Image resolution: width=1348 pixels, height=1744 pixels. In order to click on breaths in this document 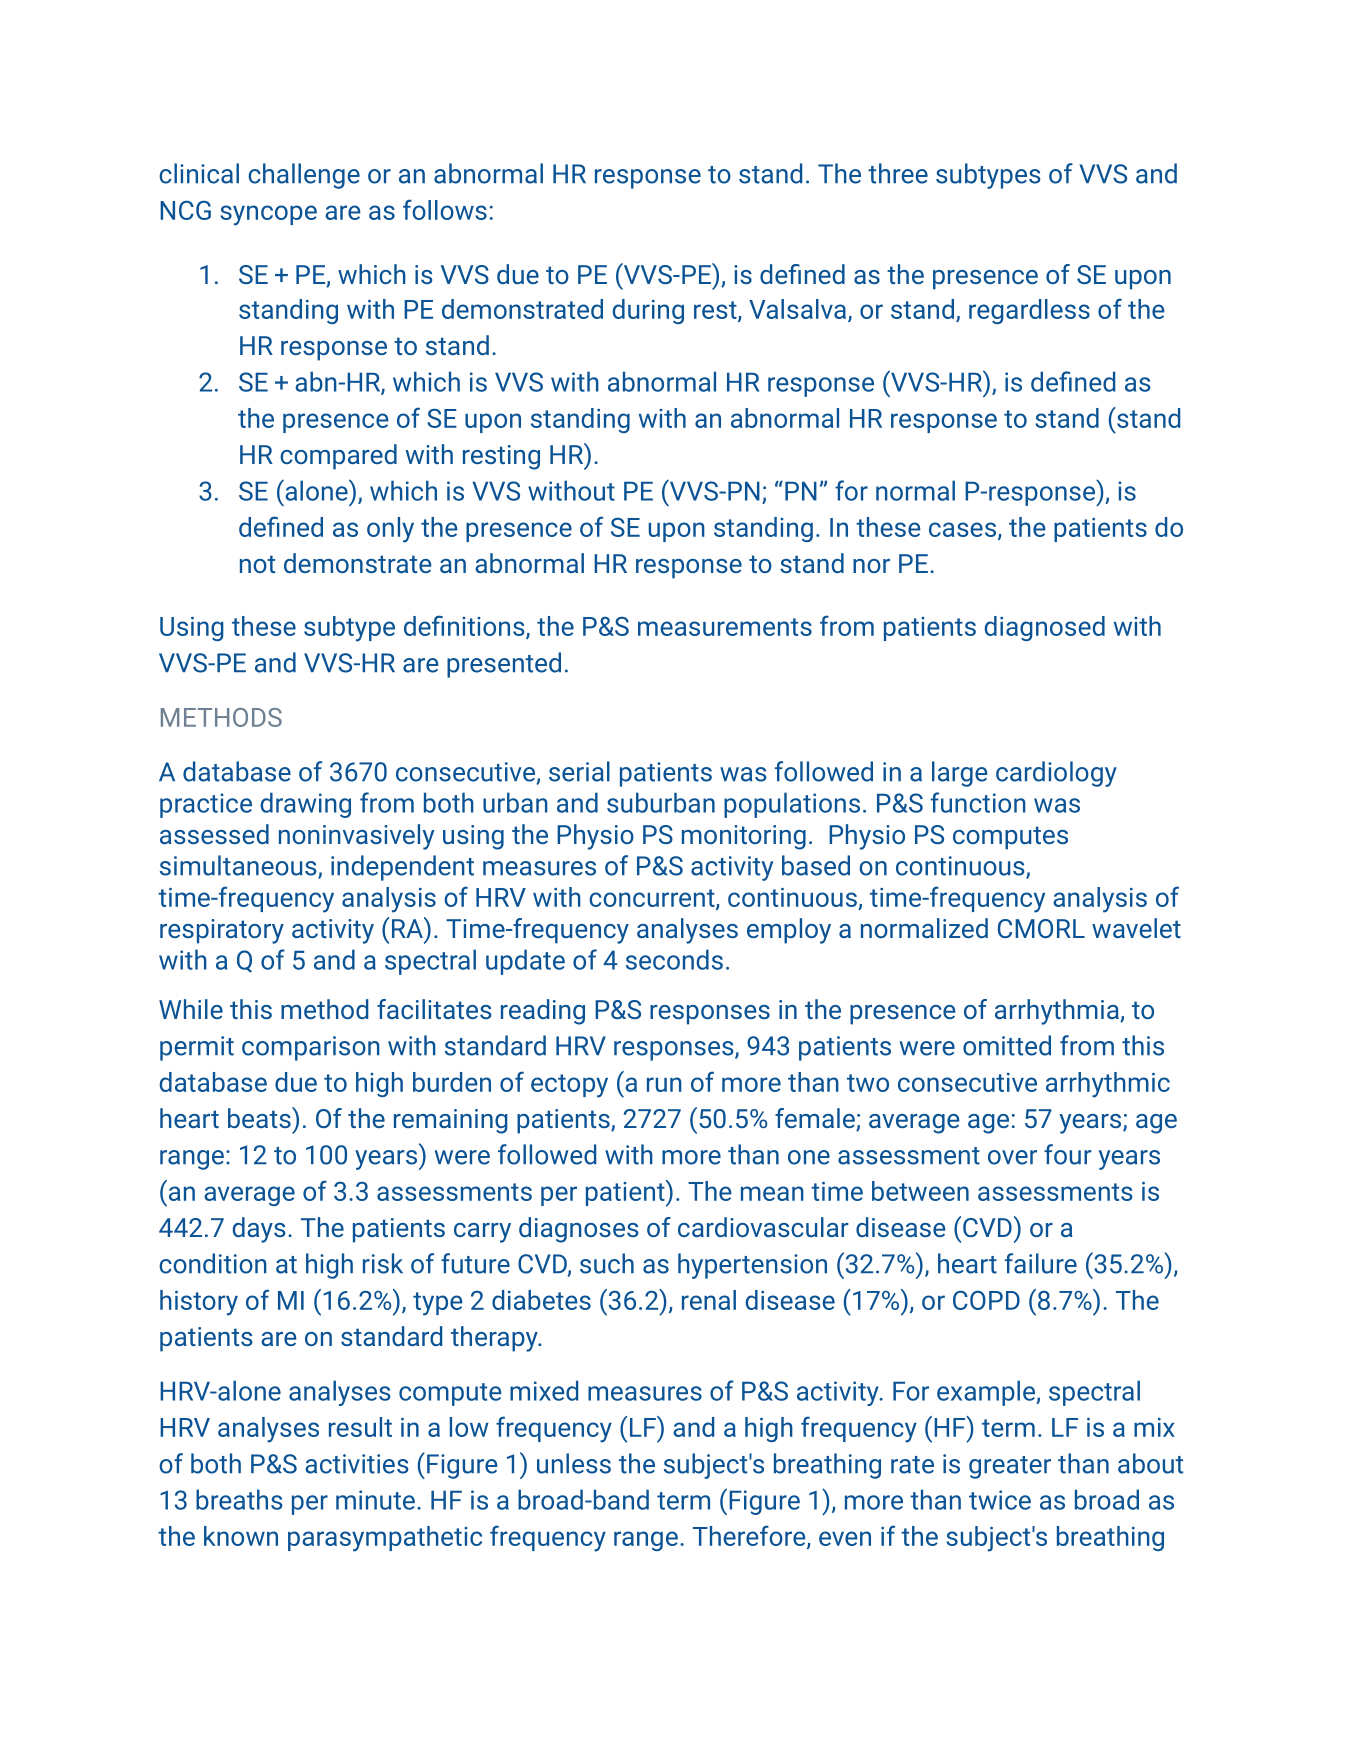, I will do `click(239, 1499)`.
